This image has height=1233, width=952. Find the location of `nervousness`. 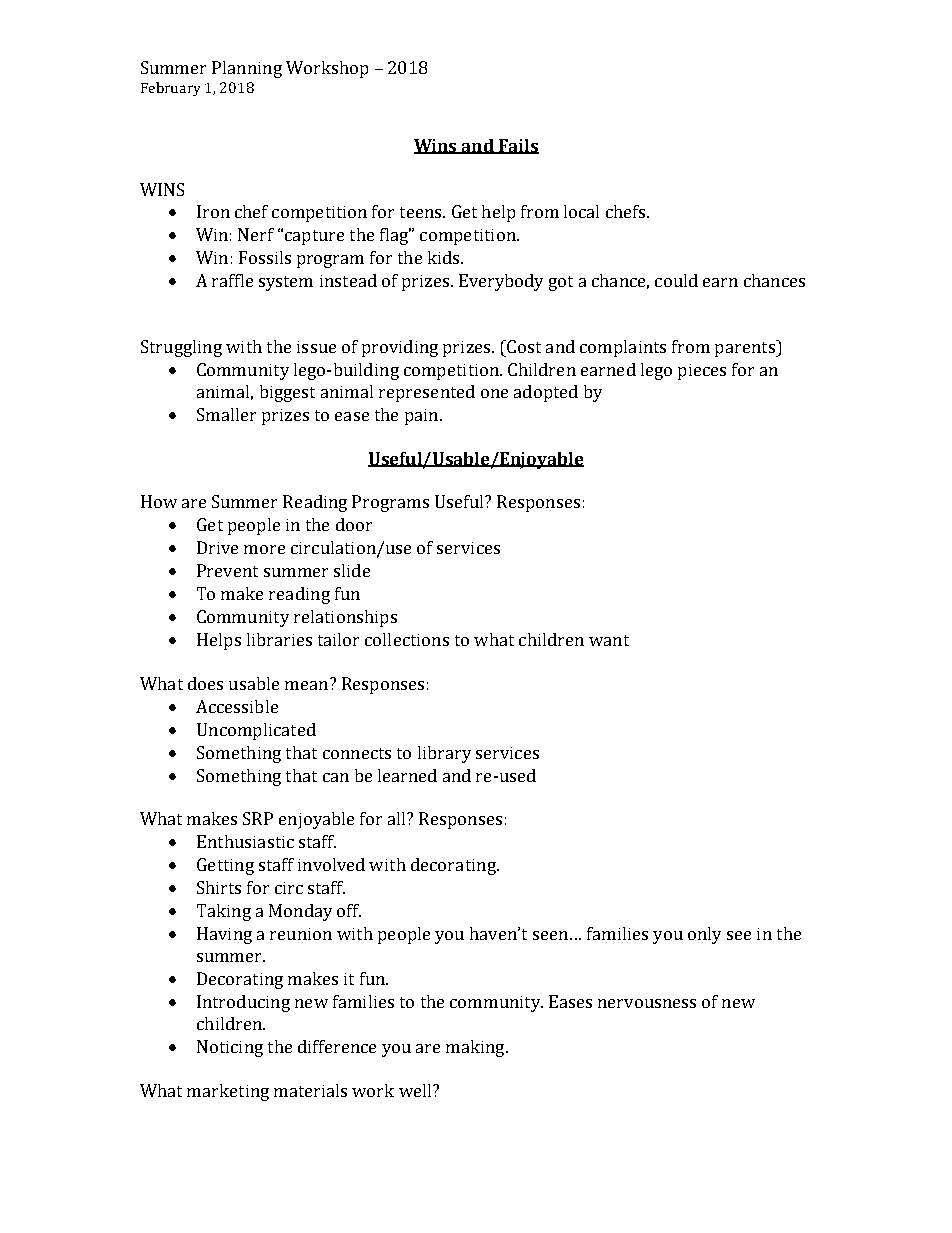

nervousness is located at coordinates (647, 1003).
